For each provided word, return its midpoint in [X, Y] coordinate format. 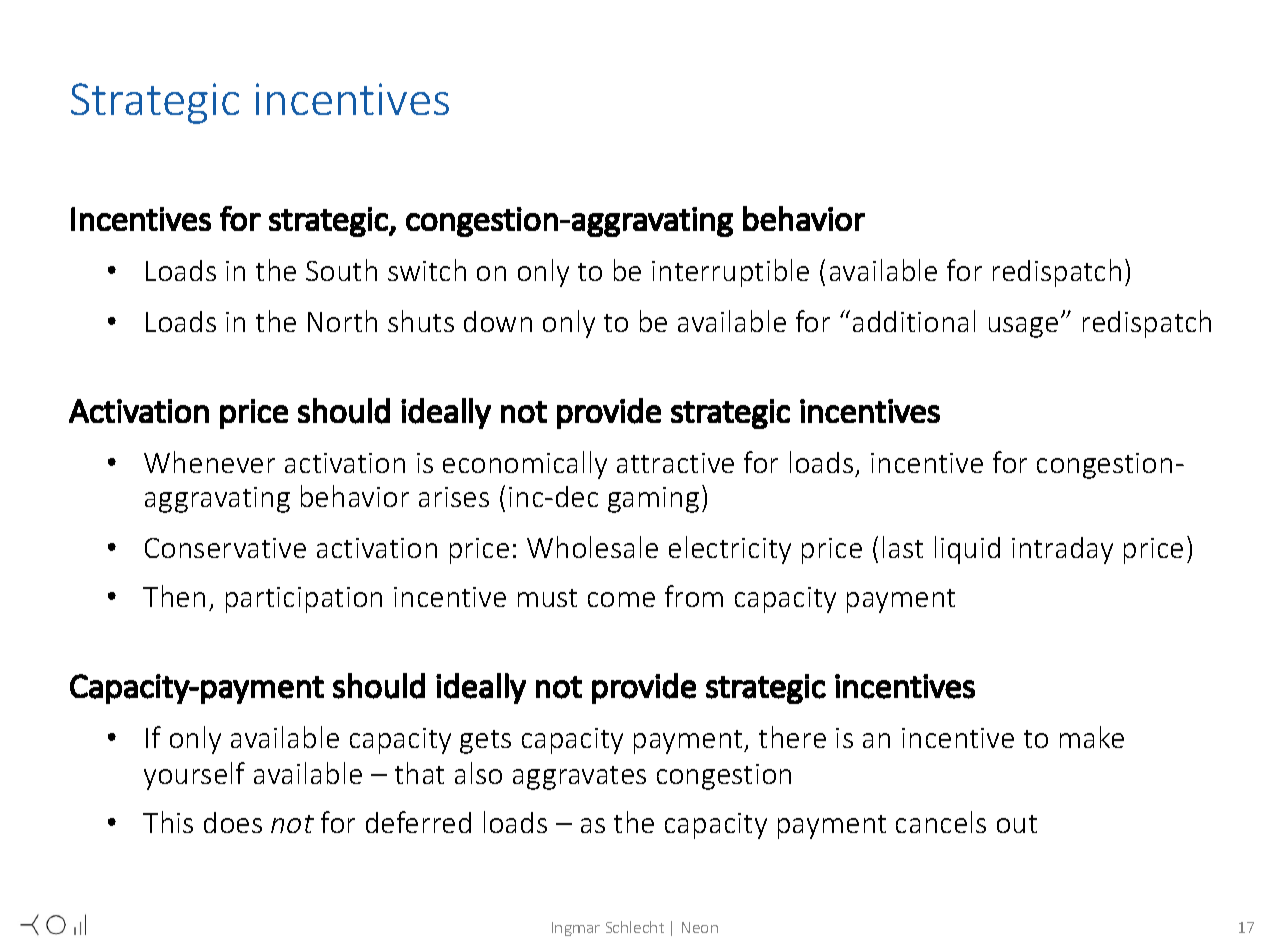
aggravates [579, 778]
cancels [941, 822]
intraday [1062, 550]
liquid [967, 550]
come [621, 599]
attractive [675, 463]
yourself [194, 776]
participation [304, 600]
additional [914, 321]
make [1092, 737]
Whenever [209, 462]
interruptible [730, 273]
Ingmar [576, 929]
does [233, 822]
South [341, 270]
